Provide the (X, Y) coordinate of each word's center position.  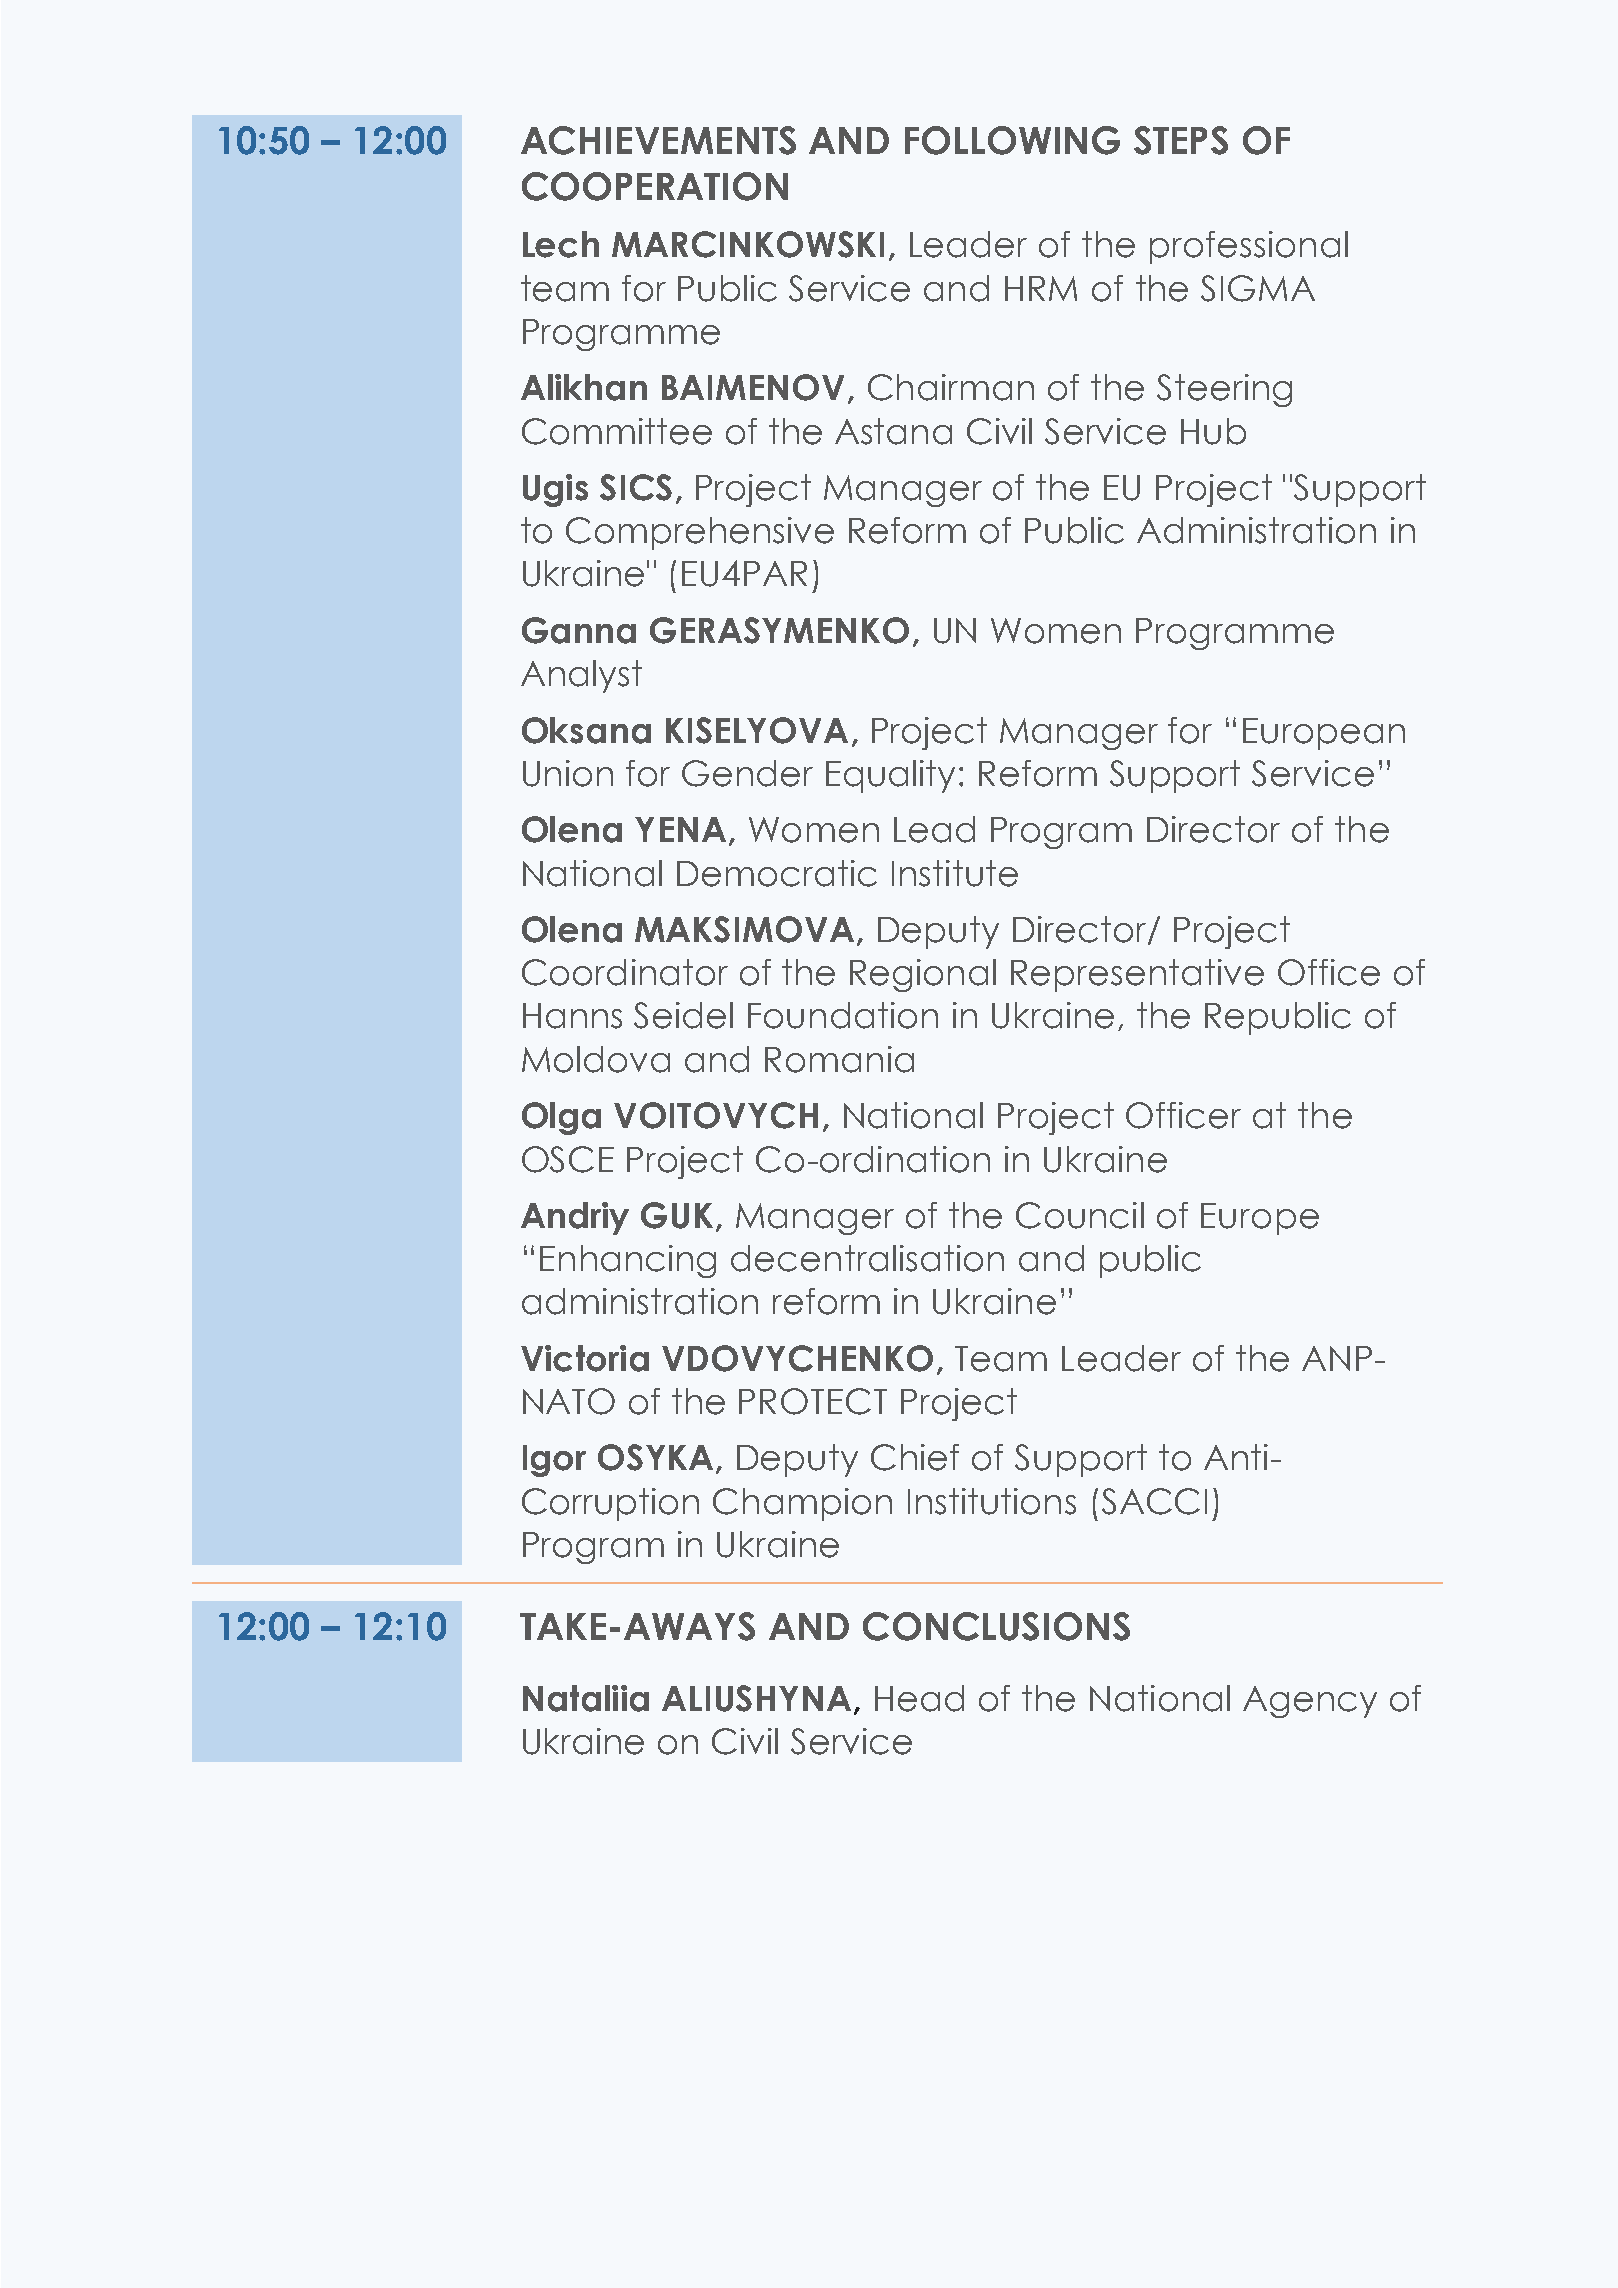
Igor (554, 1461)
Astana (893, 431)
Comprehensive (700, 533)
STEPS (1181, 140)
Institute (955, 873)
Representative (1137, 975)
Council (1080, 1215)
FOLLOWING (1012, 140)
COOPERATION (655, 186)
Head (919, 1698)
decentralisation (867, 1258)
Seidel (683, 1015)
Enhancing (628, 1261)
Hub (1213, 431)
